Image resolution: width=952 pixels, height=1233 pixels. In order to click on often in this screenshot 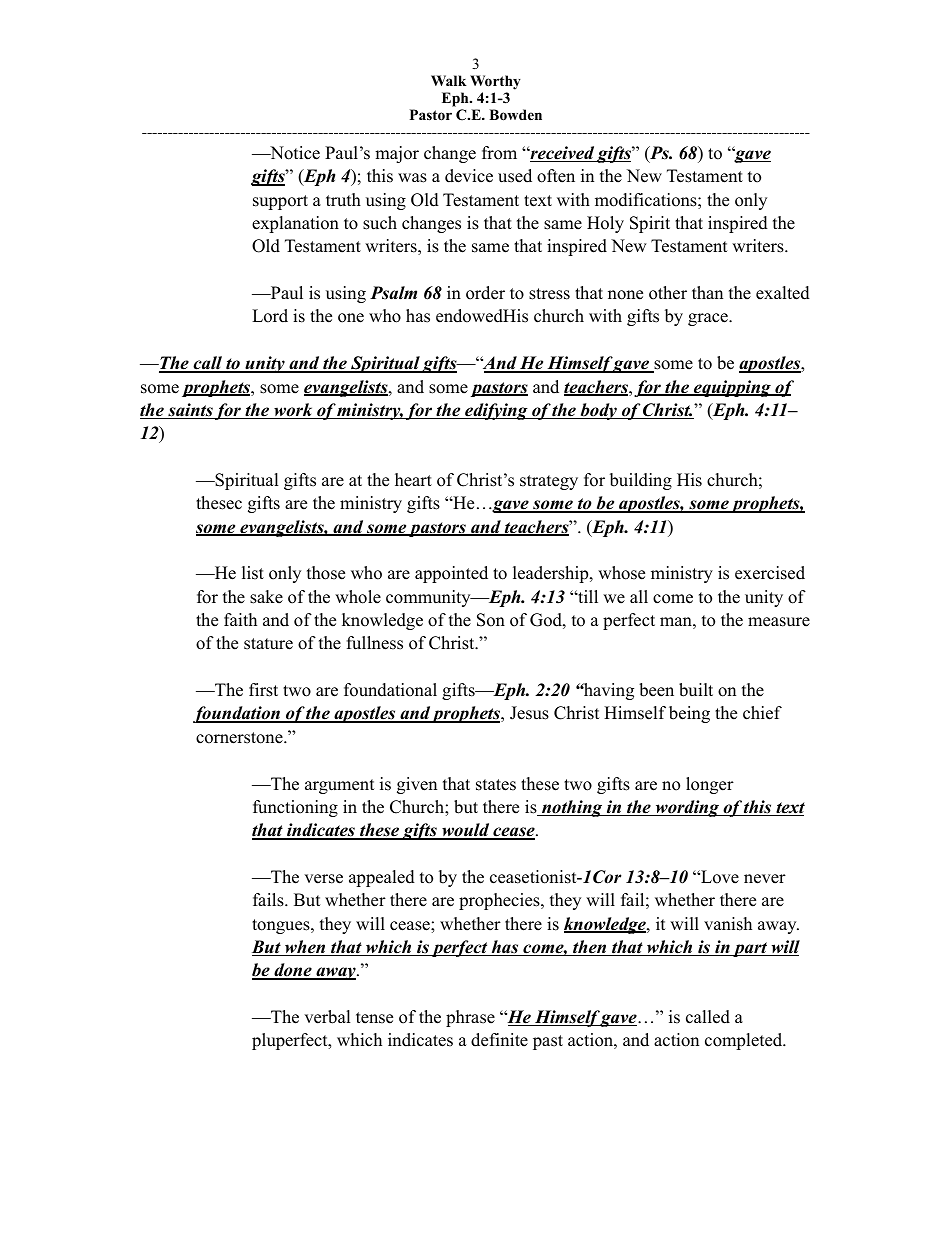, I will do `click(556, 176)`.
